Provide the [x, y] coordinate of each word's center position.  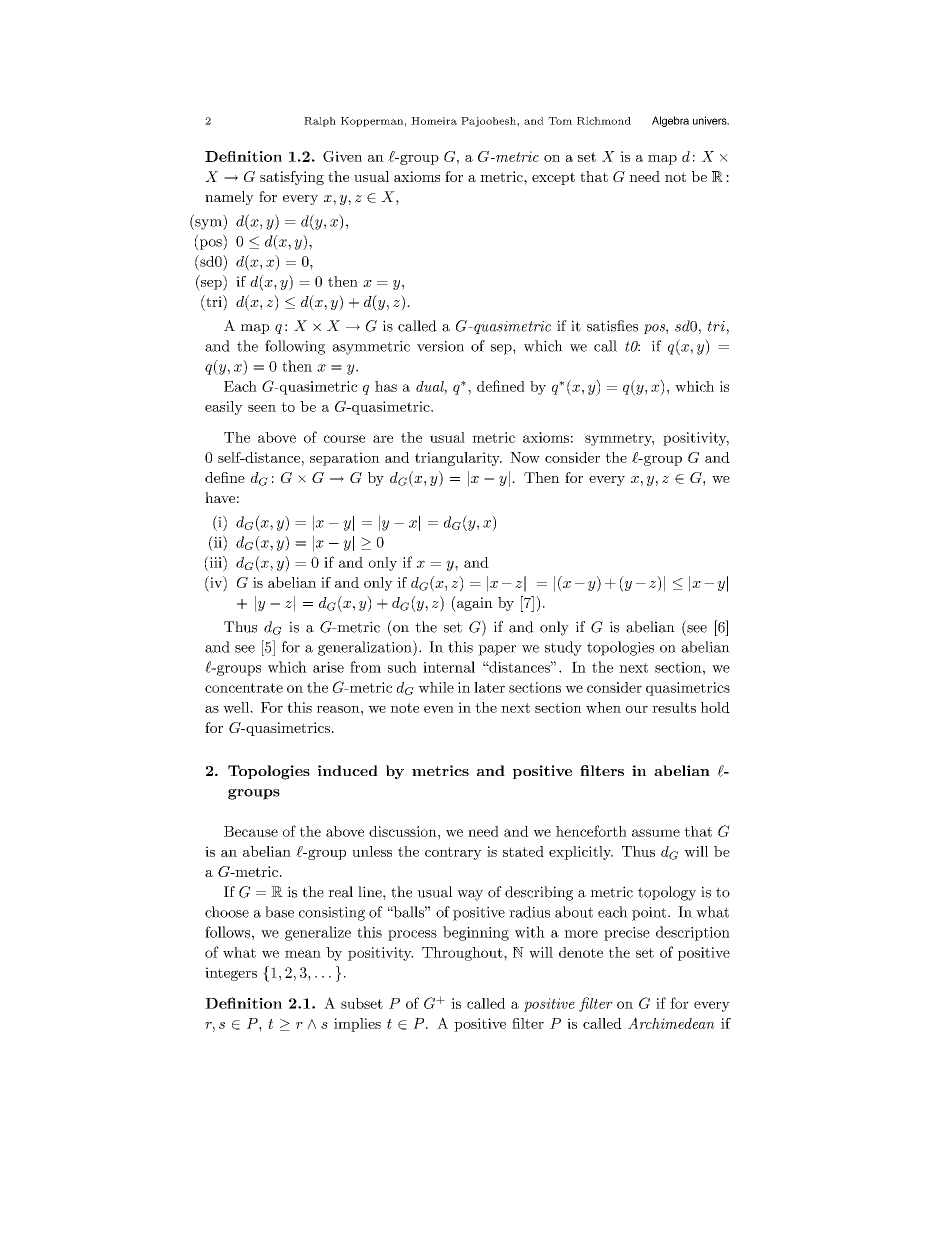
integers [231, 974]
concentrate [244, 688]
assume [656, 833]
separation [345, 459]
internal [449, 667]
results [674, 707]
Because [251, 831]
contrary [453, 853]
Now [525, 457]
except [553, 178]
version [440, 346]
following [295, 347]
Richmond [604, 121]
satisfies [612, 326]
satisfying [292, 178]
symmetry [619, 439]
